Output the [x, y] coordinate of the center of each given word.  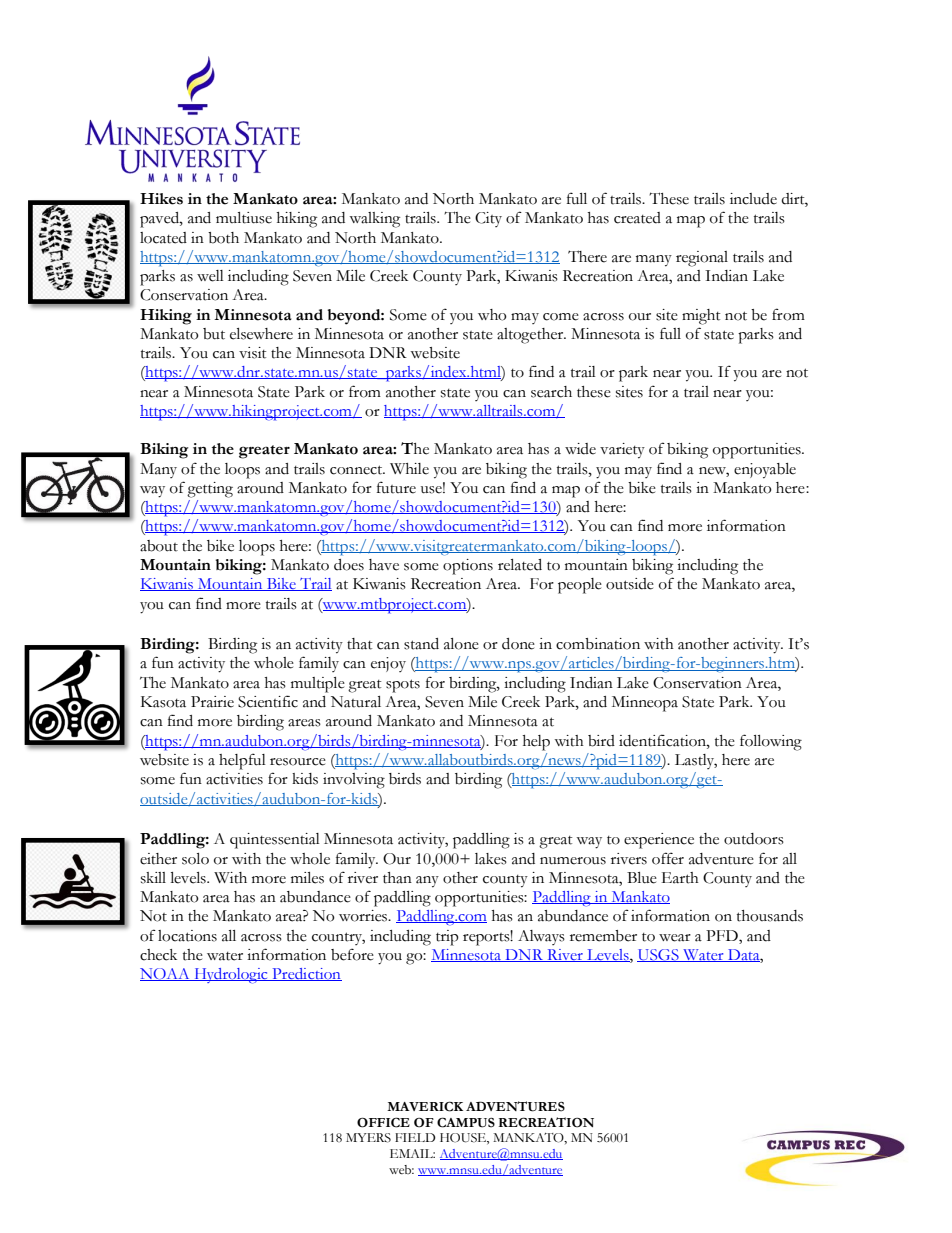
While [409, 469]
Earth [680, 878]
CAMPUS [466, 1122]
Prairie [212, 702]
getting [210, 490]
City [488, 219]
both [223, 238]
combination [598, 644]
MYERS [368, 1138]
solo [195, 859]
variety [622, 451]
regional [702, 259]
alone [461, 644]
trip [447, 938]
